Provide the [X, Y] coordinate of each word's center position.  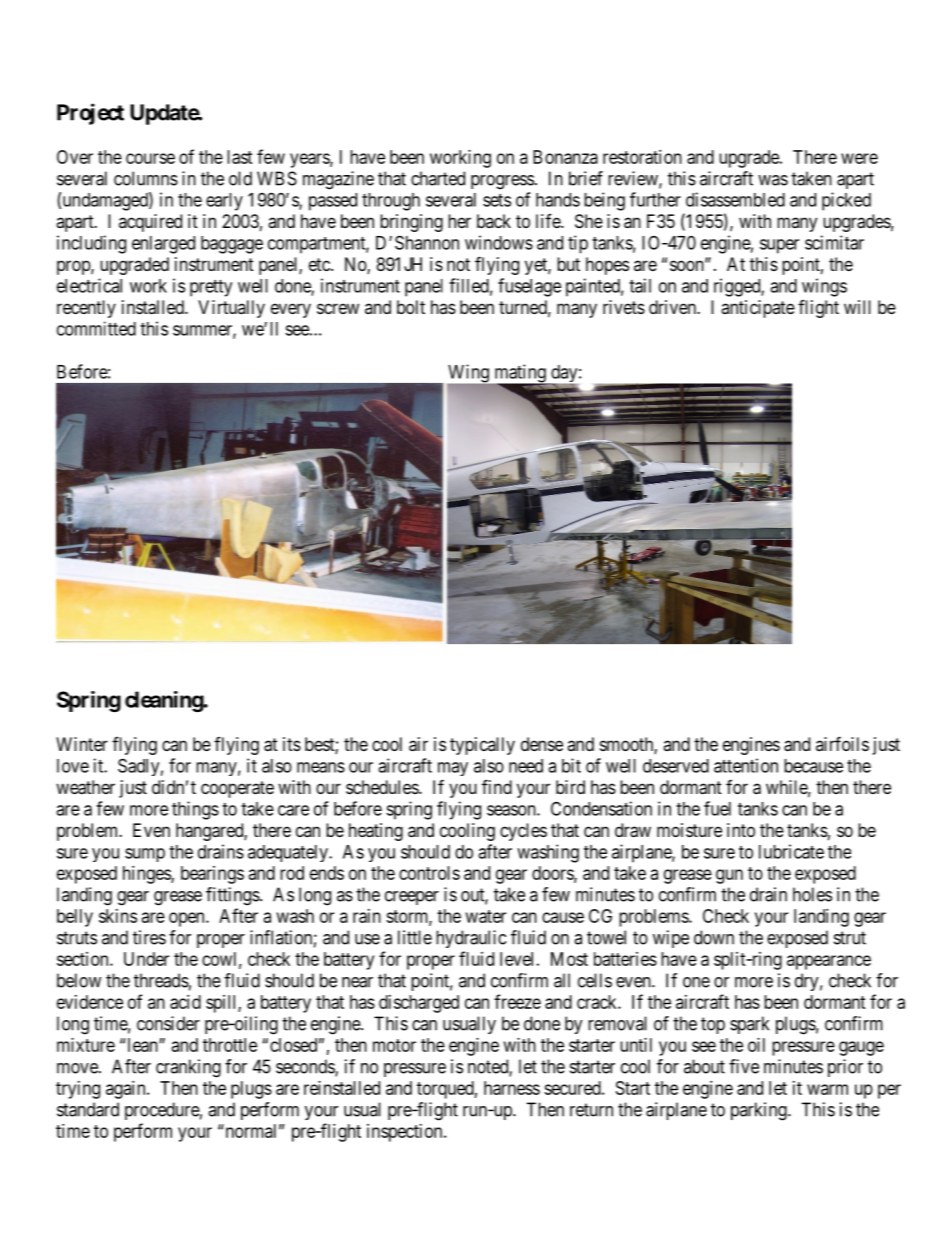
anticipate [758, 309]
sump [145, 855]
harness [512, 1088]
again [127, 1090]
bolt [411, 307]
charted [438, 178]
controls [429, 873]
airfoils [842, 743]
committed [96, 328]
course [150, 158]
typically [482, 746]
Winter [82, 744]
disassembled [735, 199]
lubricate [791, 851]
